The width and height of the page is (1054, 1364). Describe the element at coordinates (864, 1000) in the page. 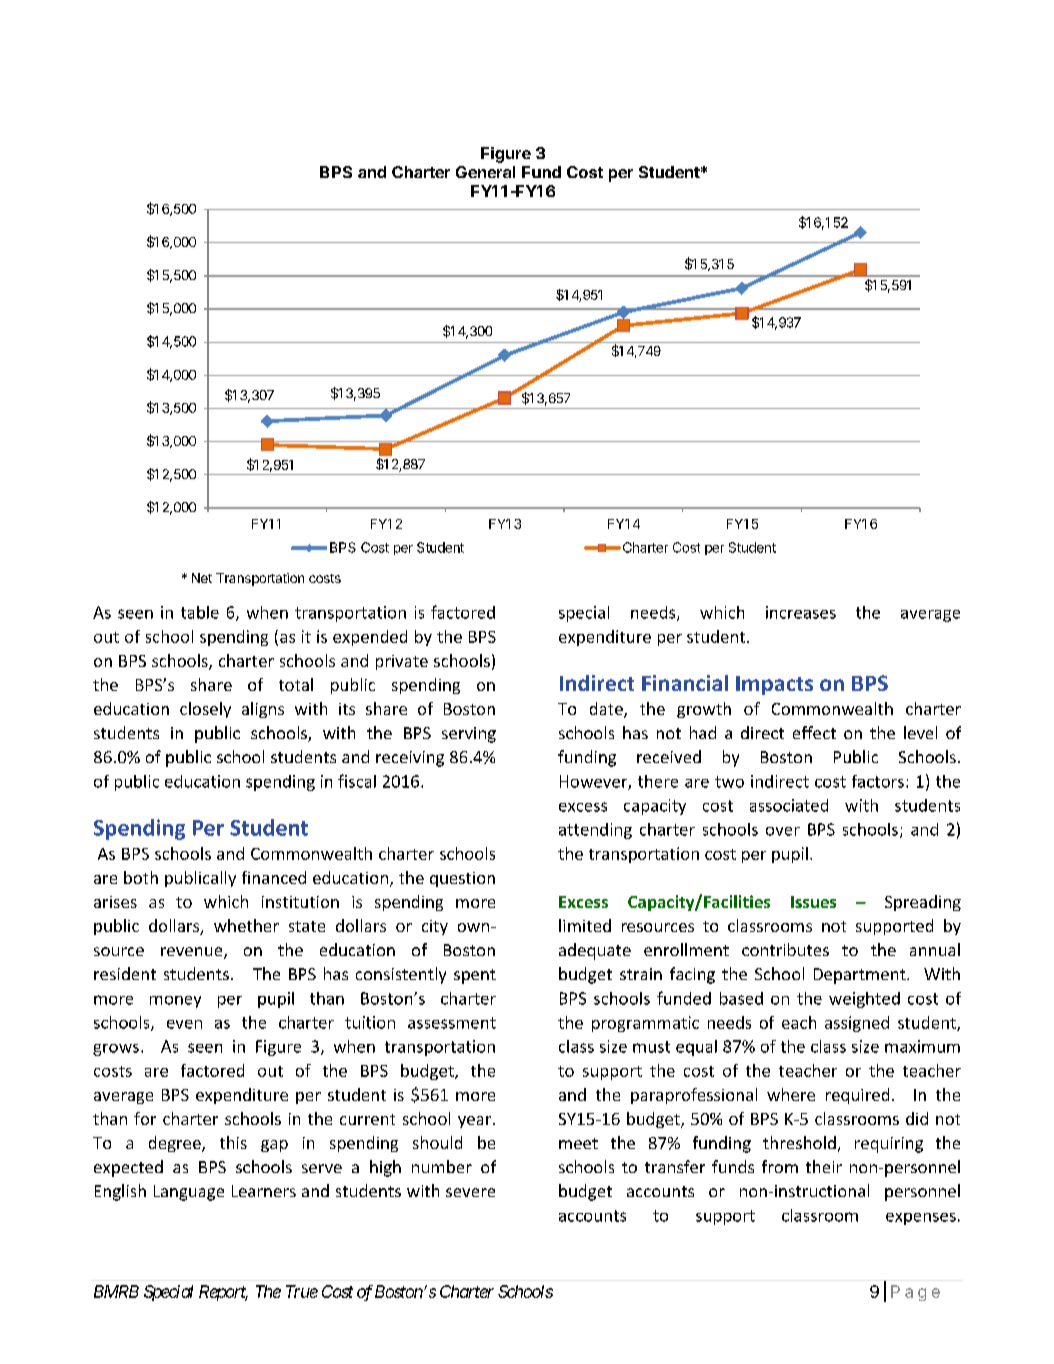

I see `weighted` at that location.
